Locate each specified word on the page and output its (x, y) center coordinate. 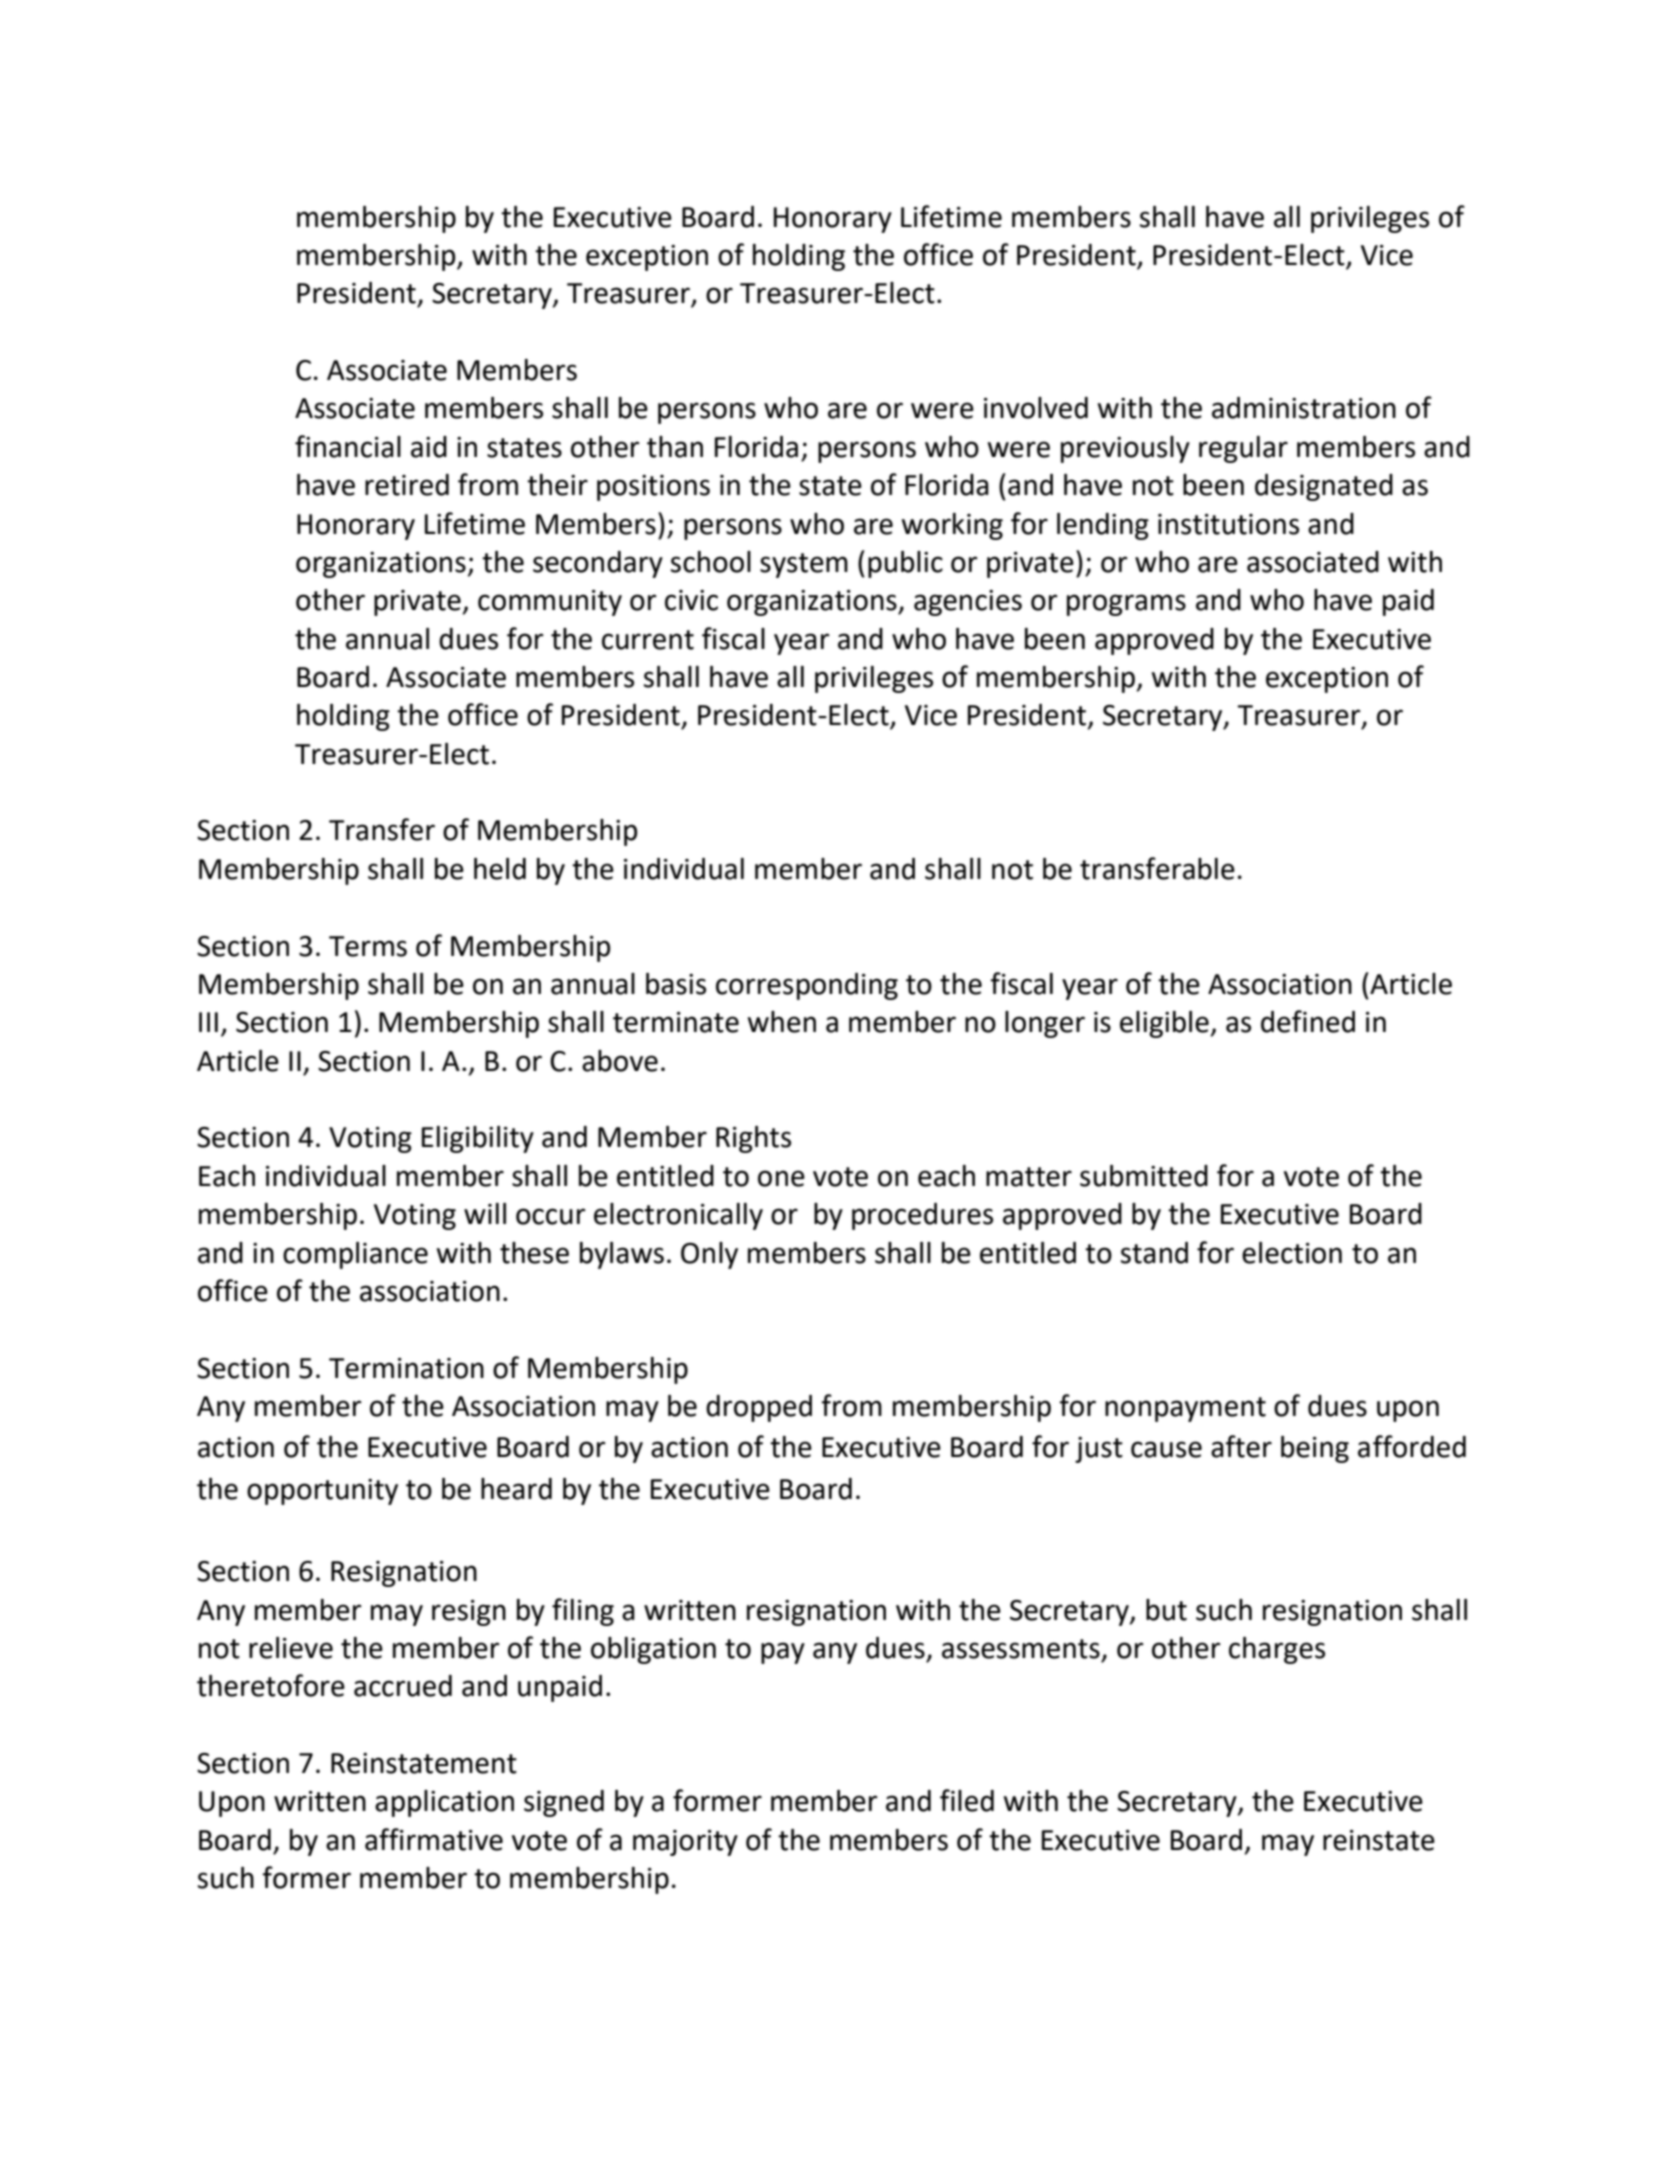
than (675, 447)
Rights (753, 1139)
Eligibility (478, 1139)
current (648, 640)
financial (348, 446)
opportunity (322, 1492)
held (500, 869)
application (444, 1803)
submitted (1144, 1176)
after (1241, 1446)
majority (685, 1843)
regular (1243, 449)
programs (1126, 605)
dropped (759, 1408)
